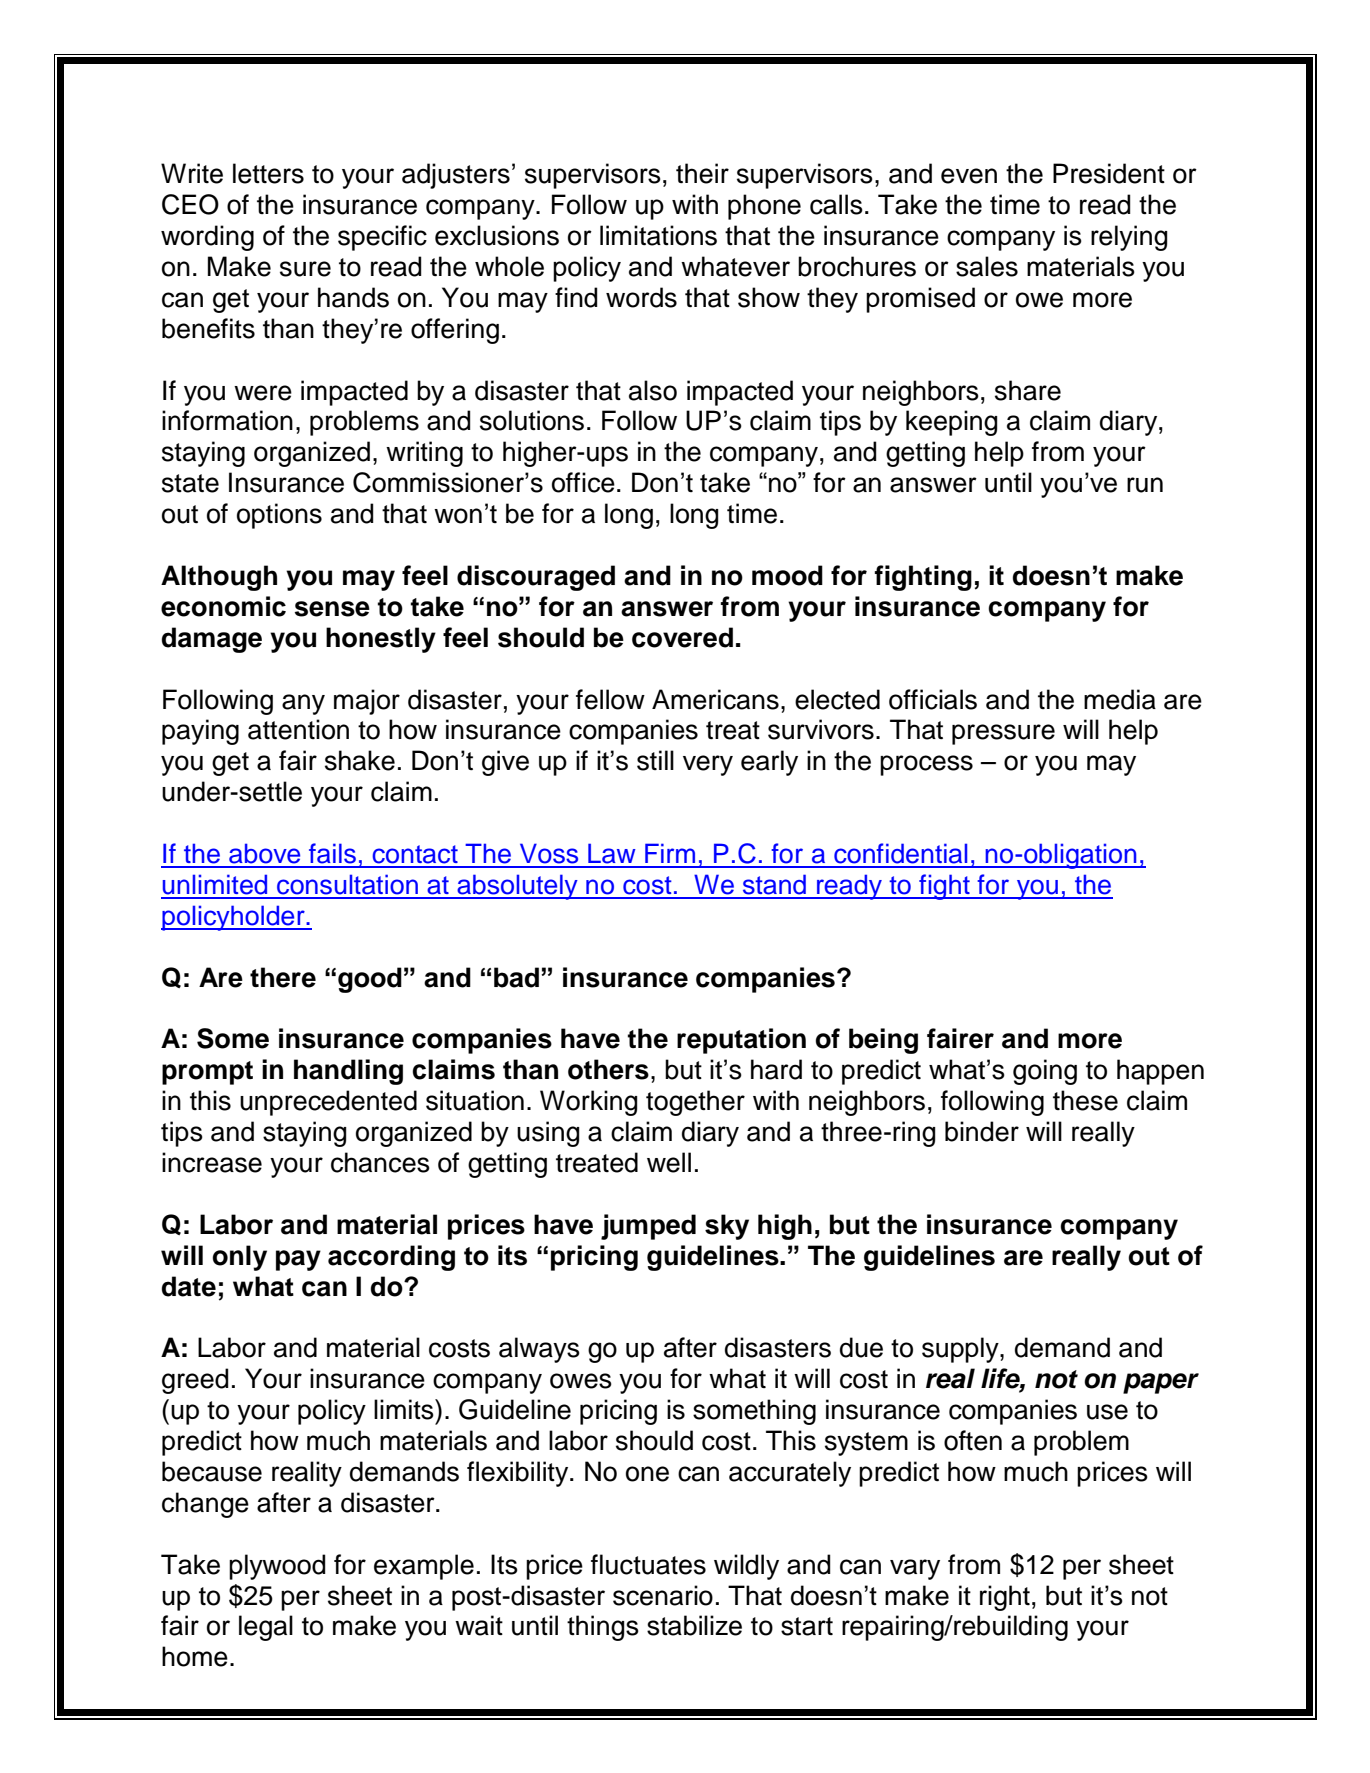 This document has height=1773, width=1370. What do you see at coordinates (987, 266) in the document?
I see `sales` at bounding box center [987, 266].
